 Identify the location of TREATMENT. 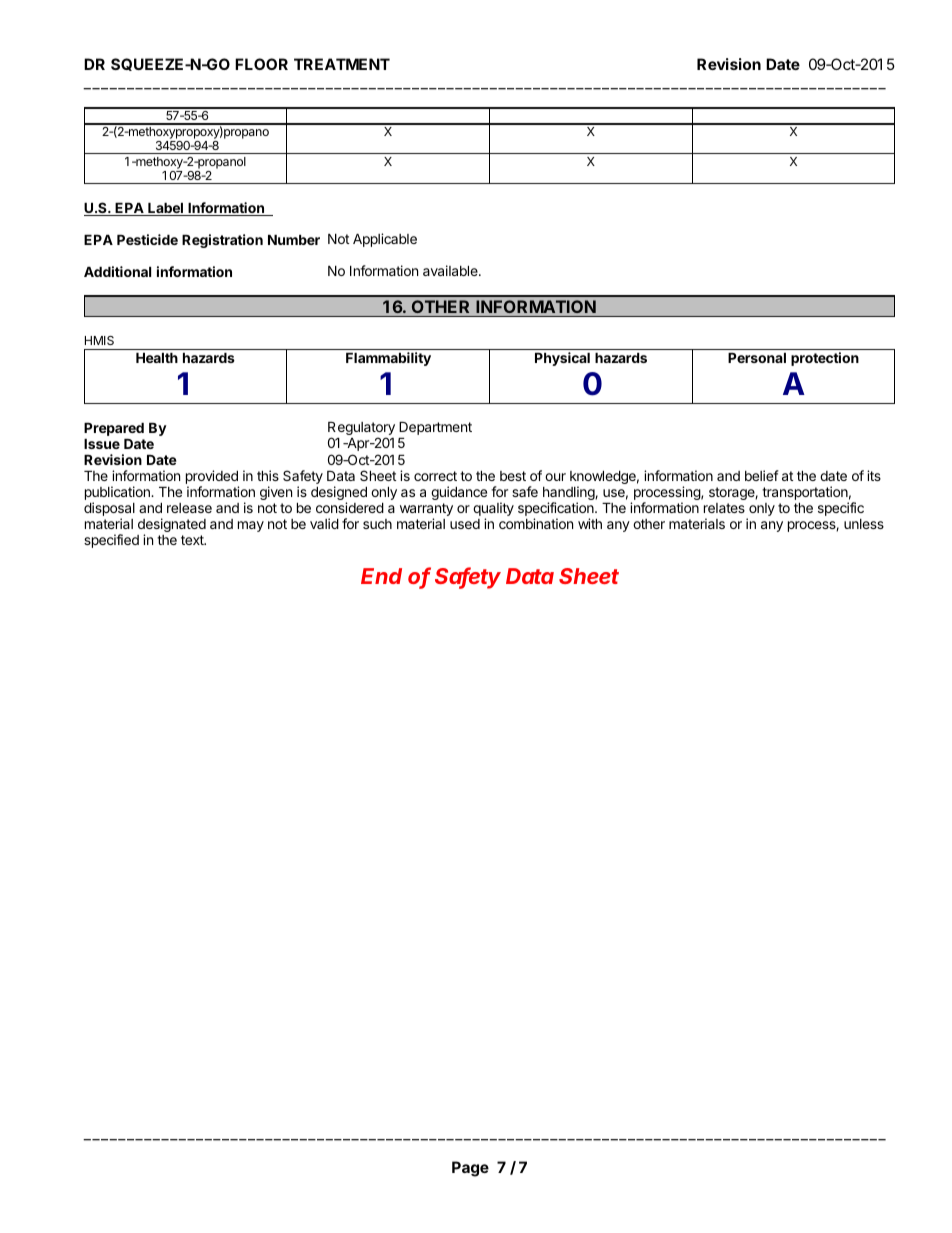
(342, 64).
